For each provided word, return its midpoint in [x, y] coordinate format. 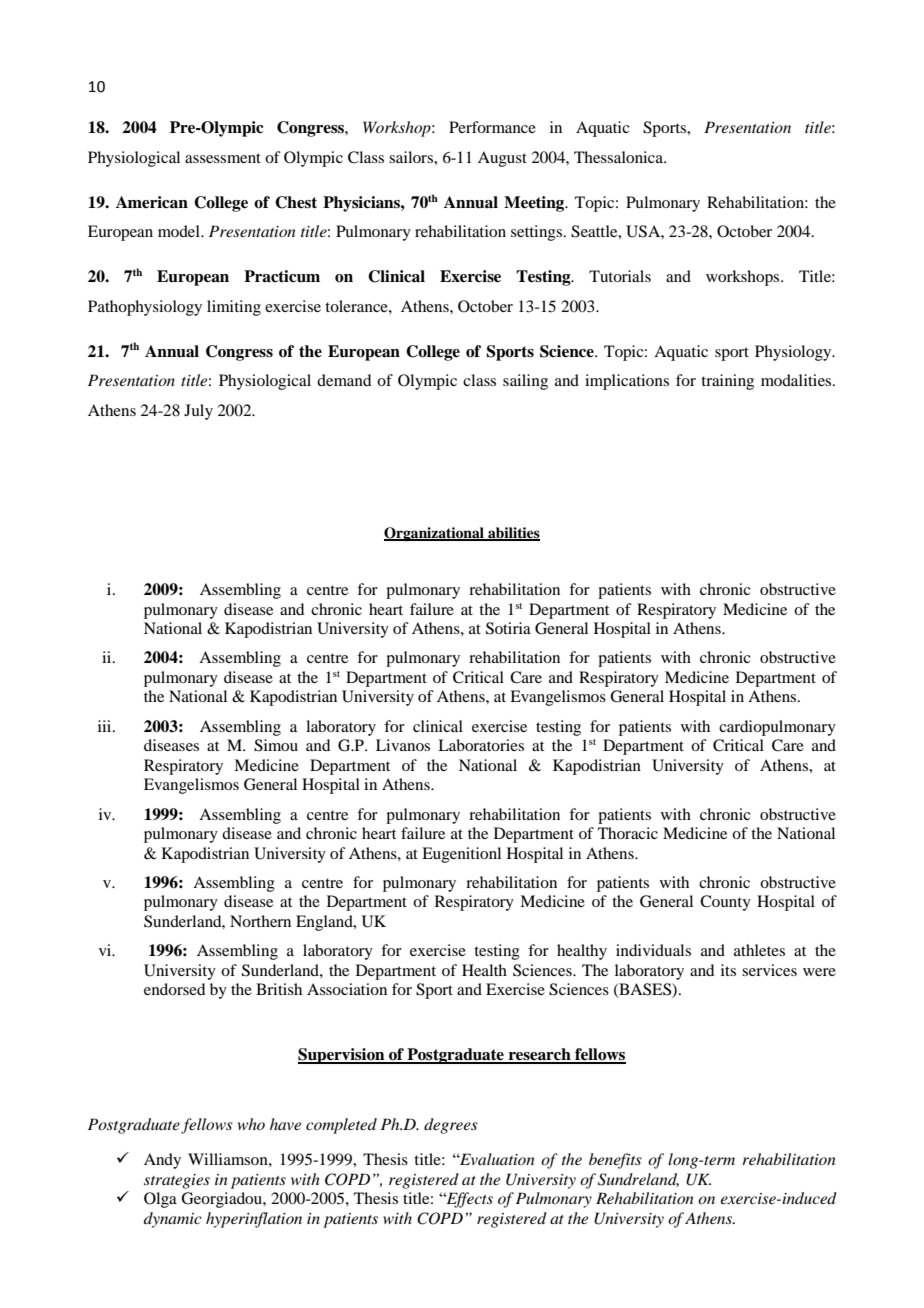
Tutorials [620, 276]
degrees [451, 1126]
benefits [615, 1161]
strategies [177, 1181]
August [502, 159]
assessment [223, 158]
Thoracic [628, 833]
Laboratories [481, 745]
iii [106, 726]
